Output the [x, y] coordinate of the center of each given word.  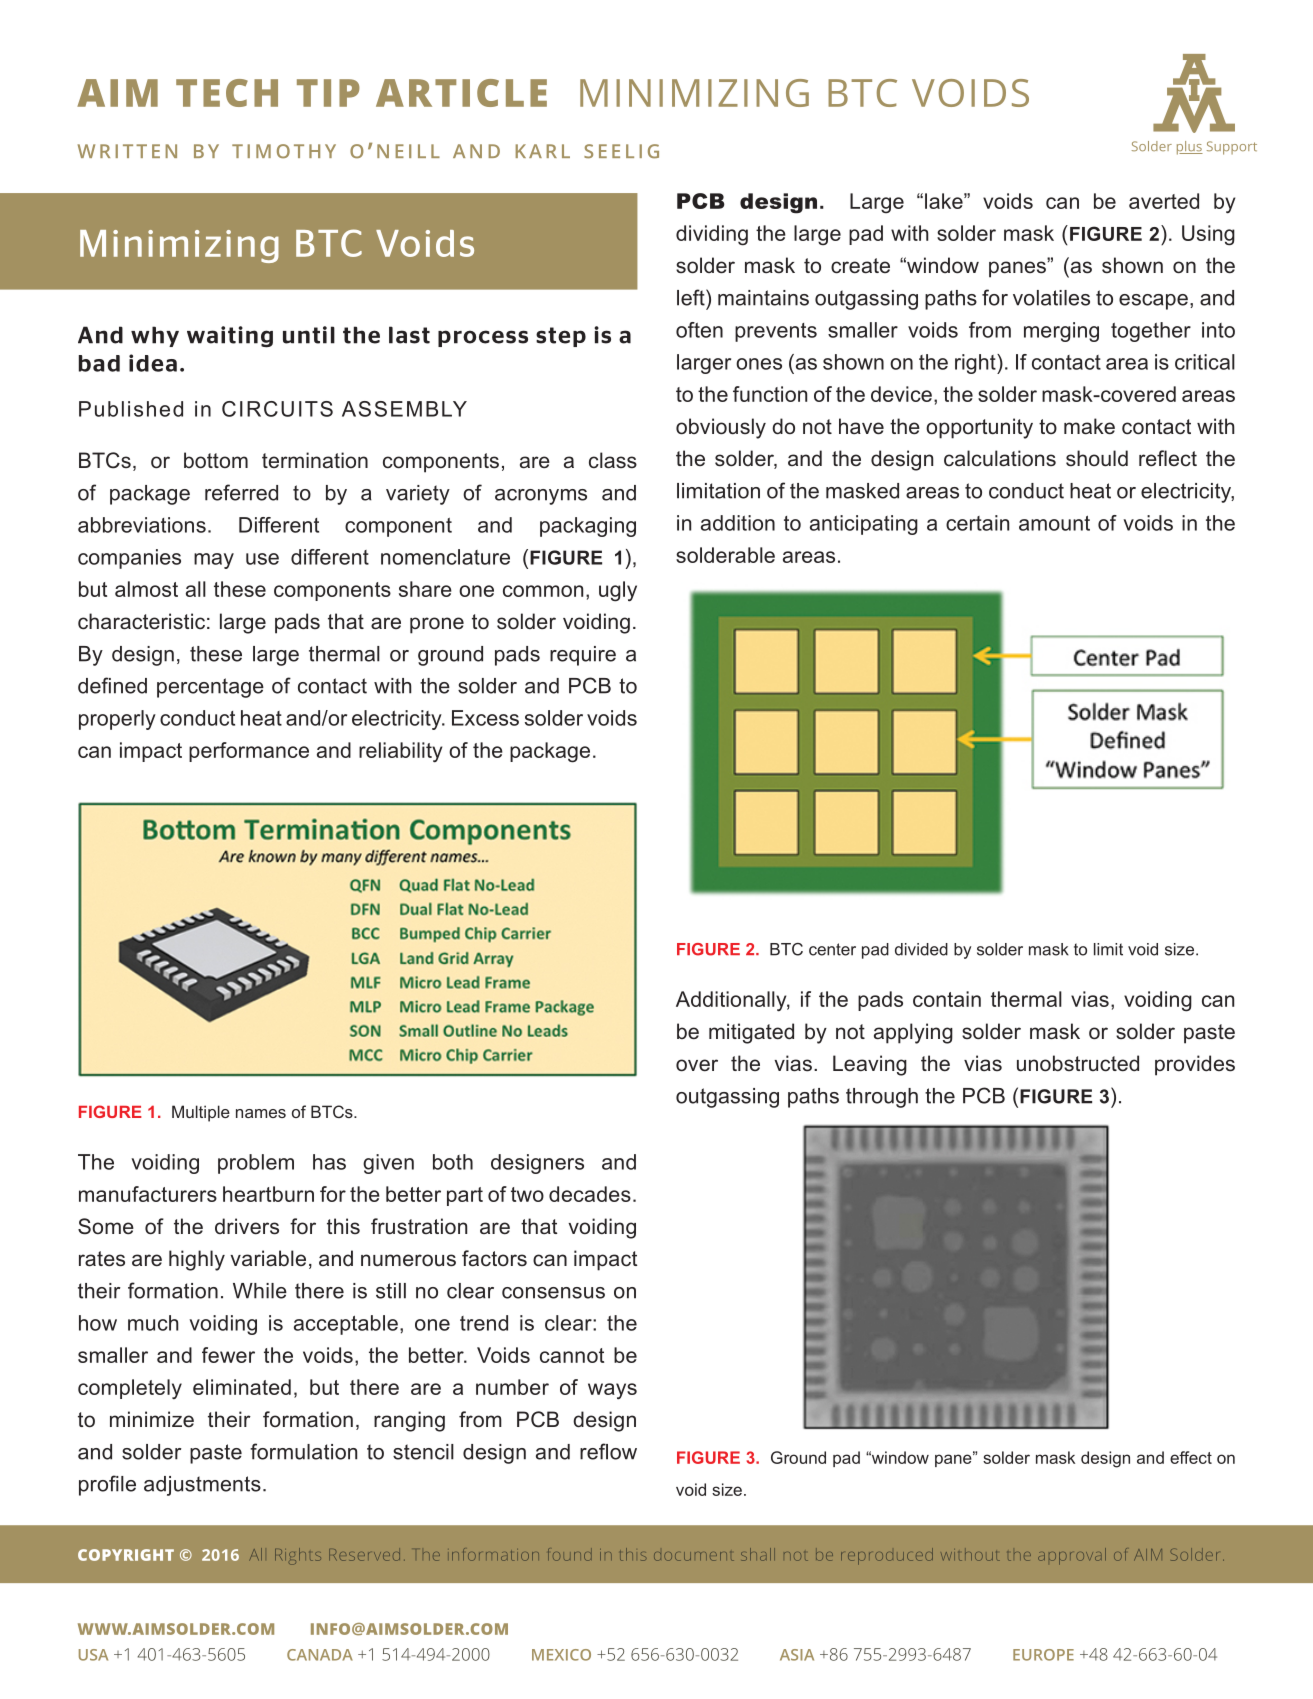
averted [1164, 201]
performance [249, 752]
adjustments [202, 1486]
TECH [227, 93]
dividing [712, 235]
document [694, 1556]
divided [921, 949]
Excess [485, 718]
